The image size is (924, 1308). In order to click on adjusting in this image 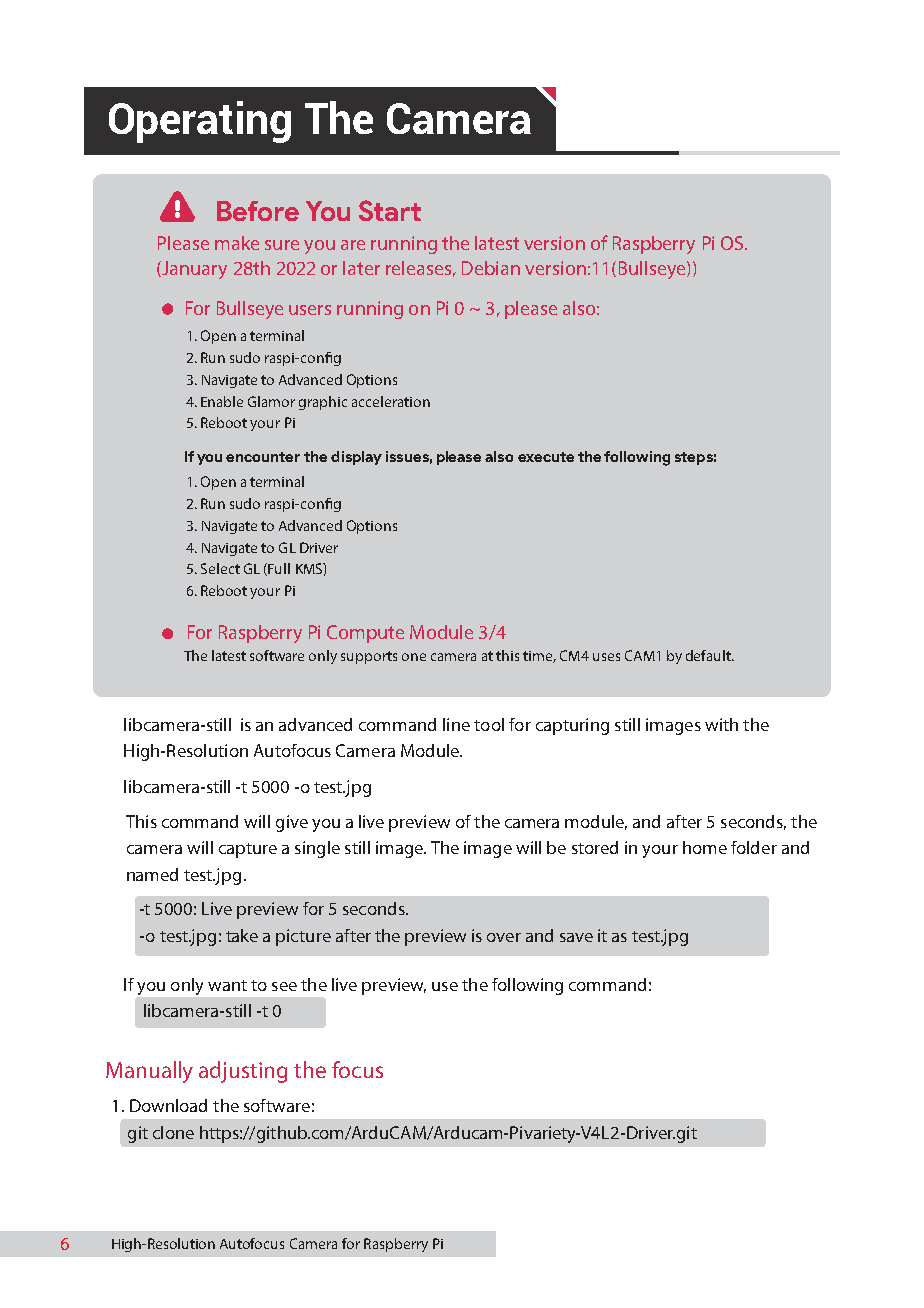, I will do `click(243, 1072)`.
